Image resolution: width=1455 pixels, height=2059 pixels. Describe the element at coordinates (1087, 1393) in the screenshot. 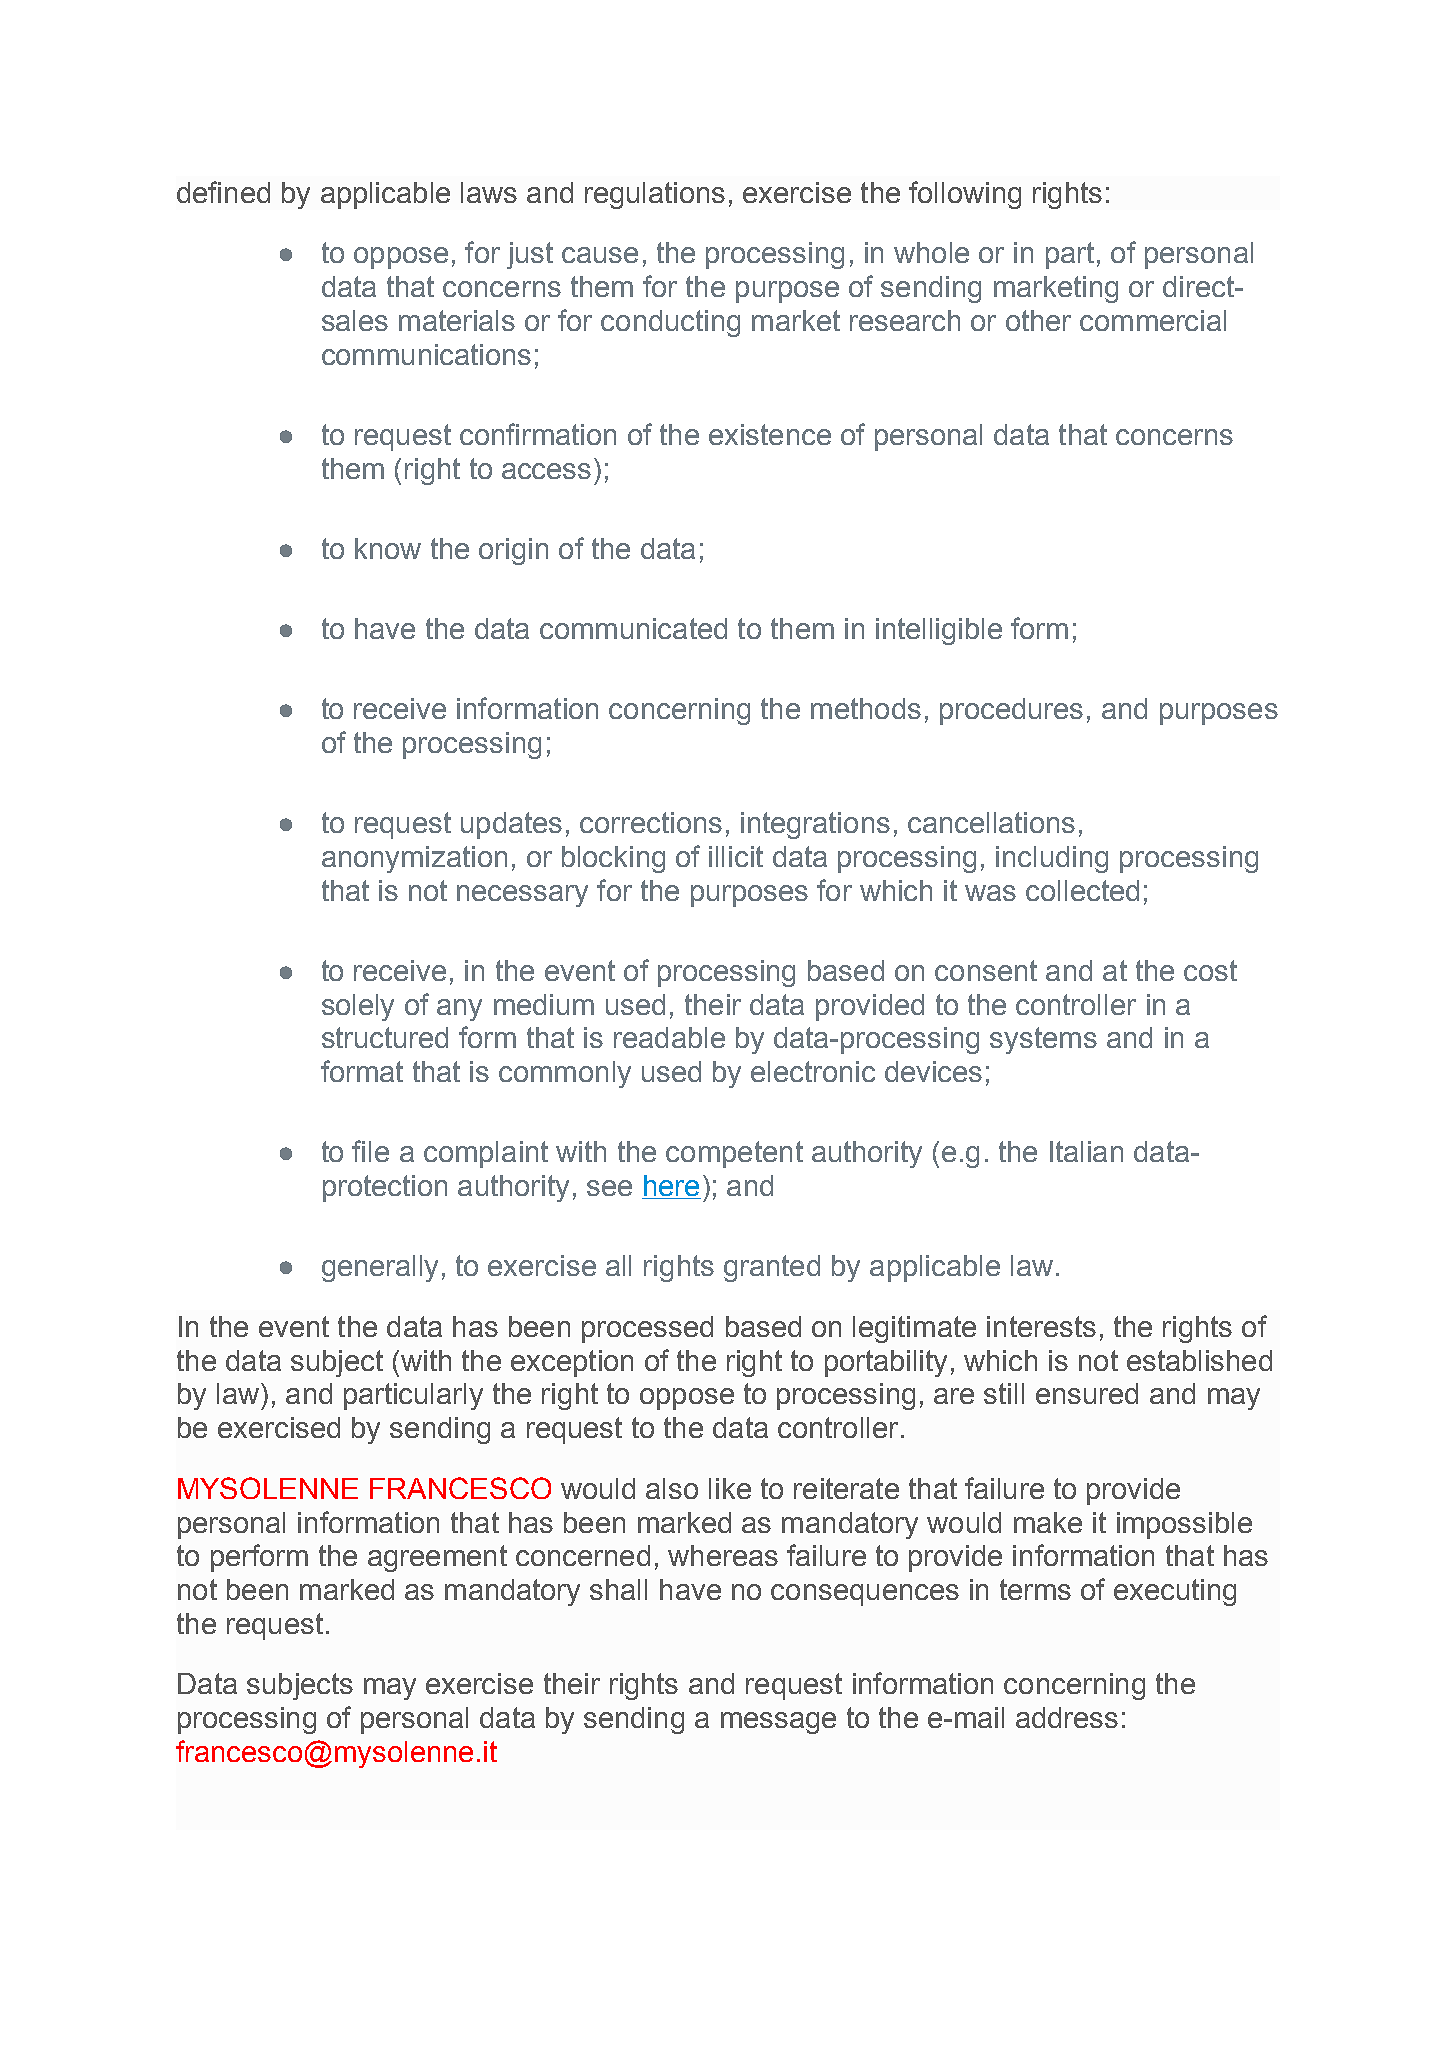

I see `ensured` at that location.
